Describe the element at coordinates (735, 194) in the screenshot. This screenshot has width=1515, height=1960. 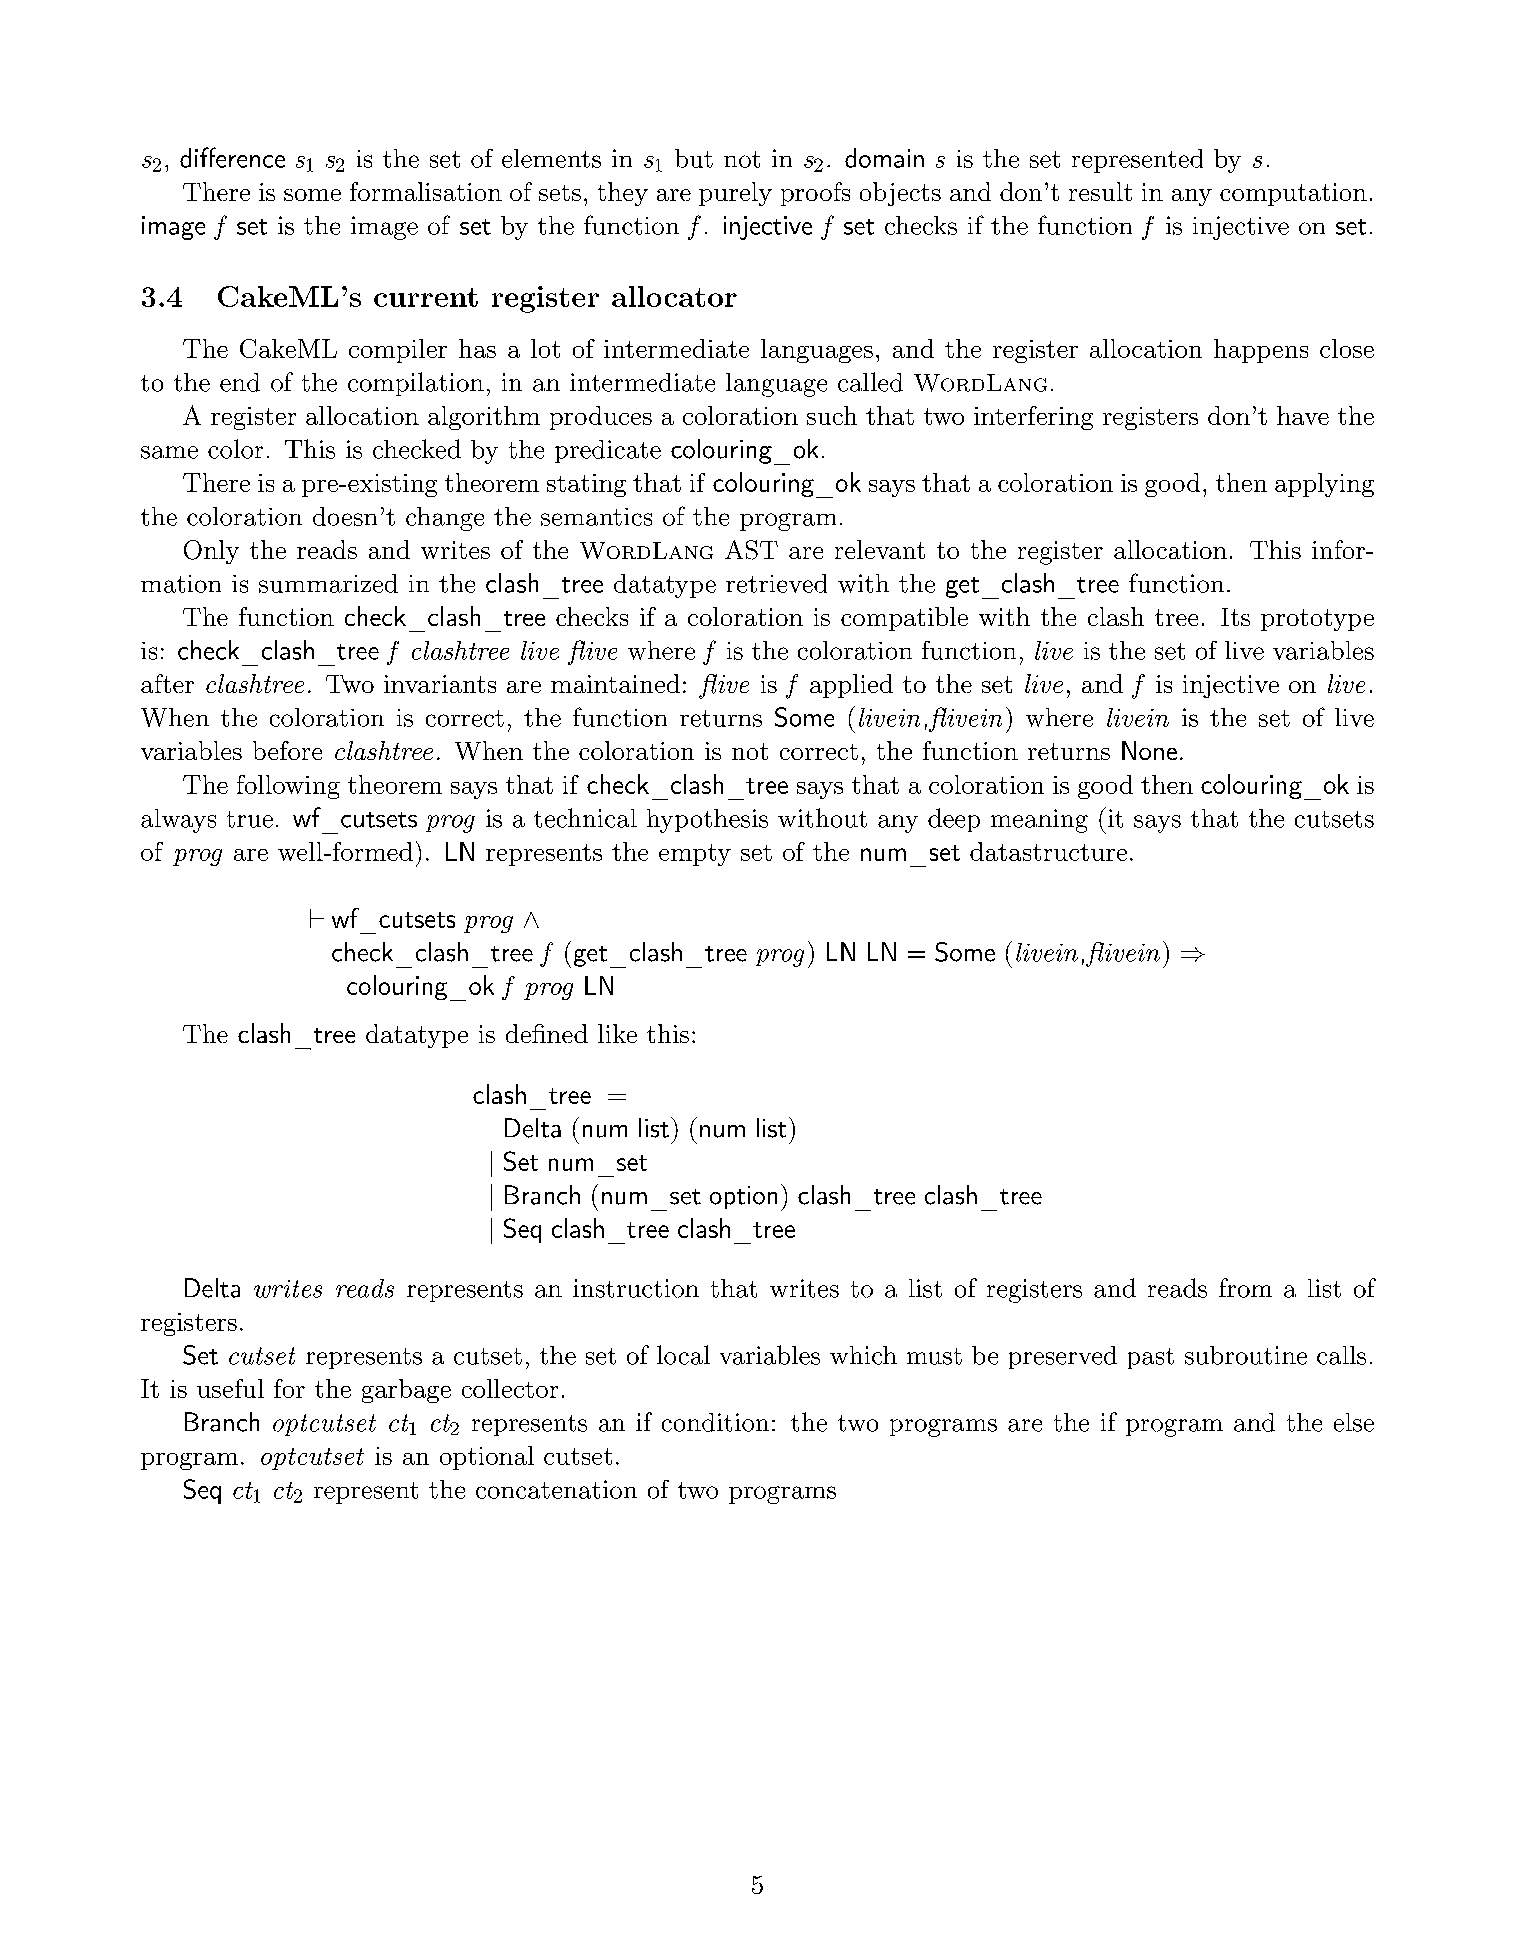
I see `purely` at that location.
